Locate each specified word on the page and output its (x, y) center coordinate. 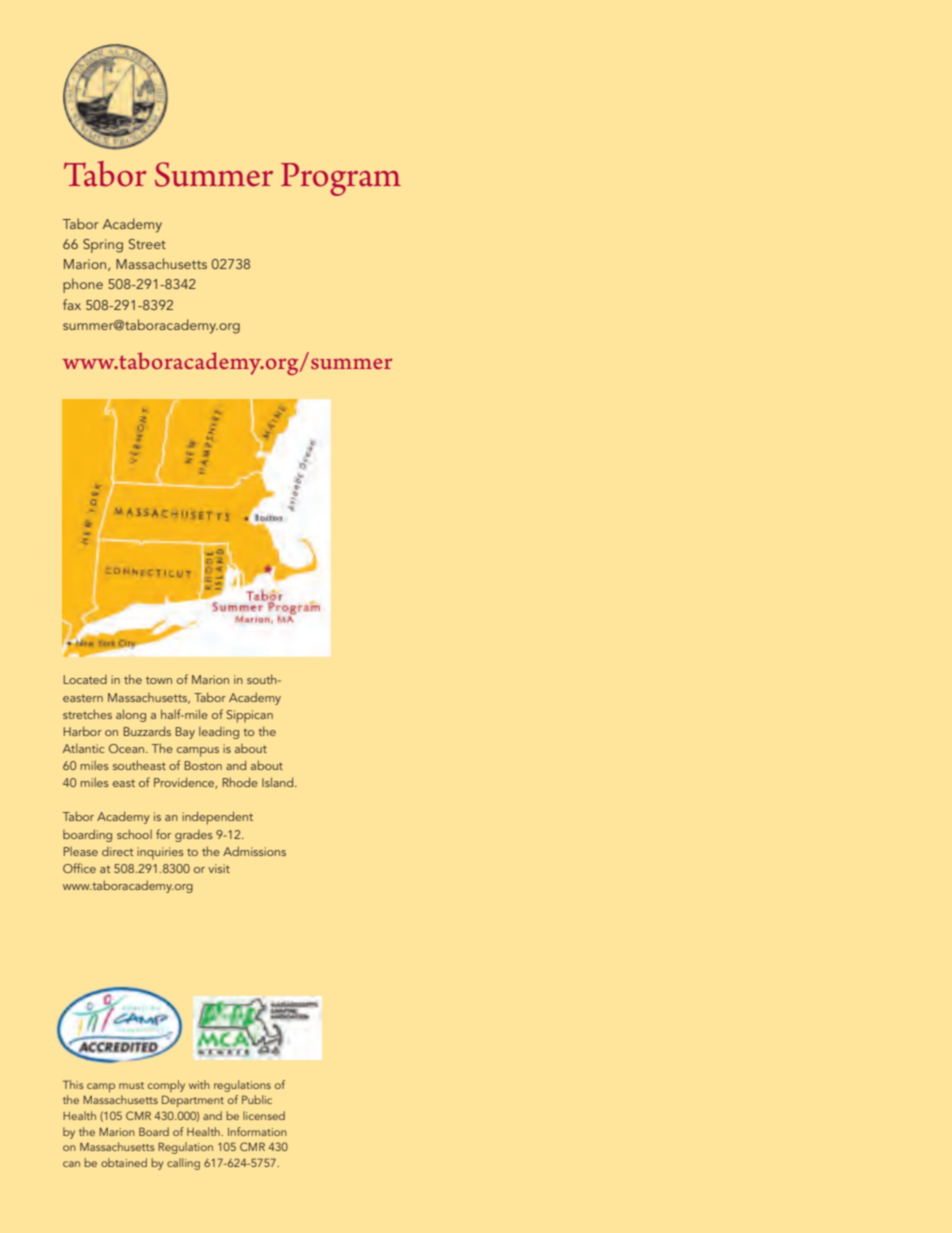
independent (217, 818)
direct (117, 851)
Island (279, 782)
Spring (103, 246)
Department (193, 1101)
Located (85, 679)
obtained (124, 1162)
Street (147, 244)
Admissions (254, 851)
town (159, 680)
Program (341, 179)
